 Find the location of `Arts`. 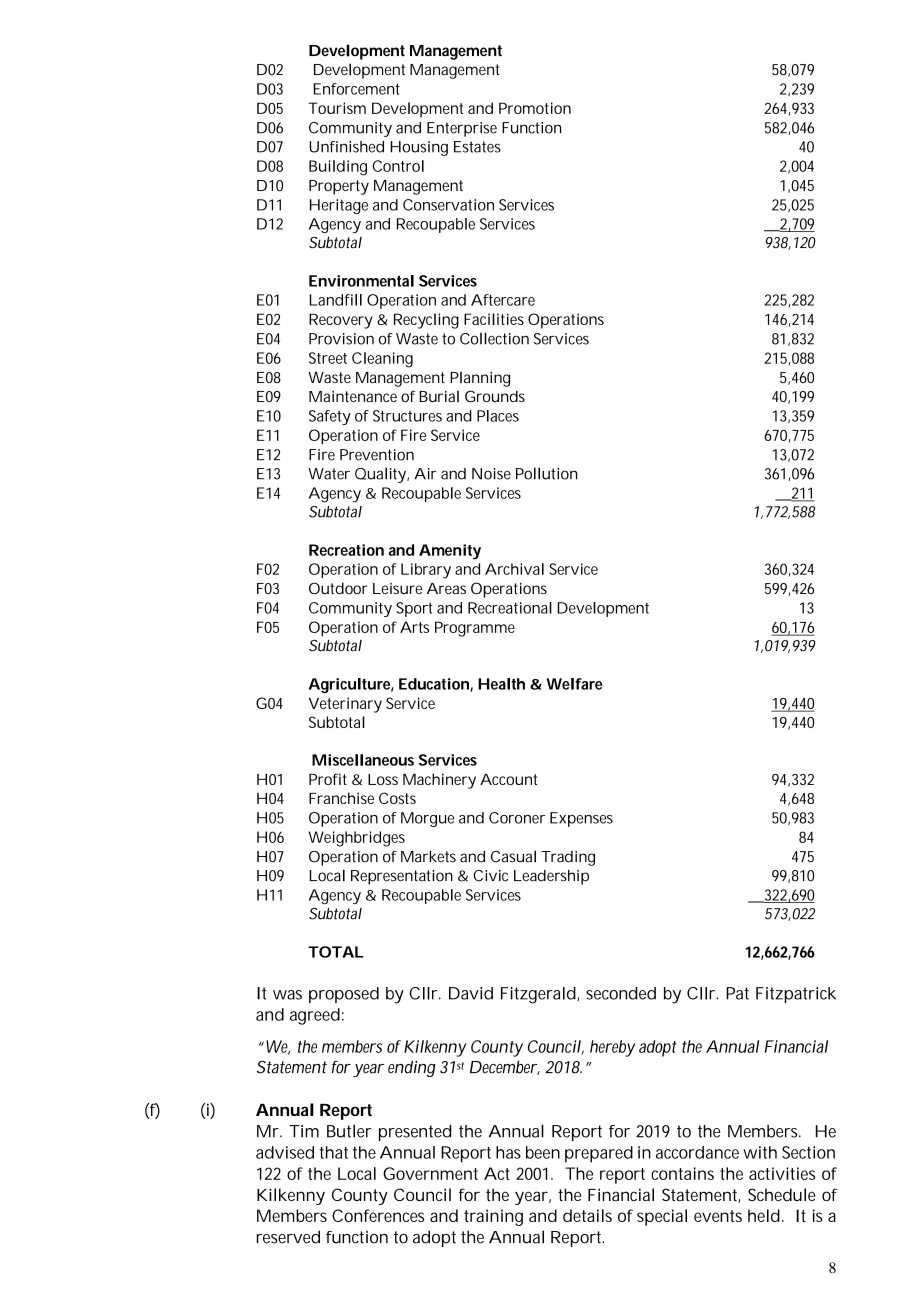

Arts is located at coordinates (414, 627).
